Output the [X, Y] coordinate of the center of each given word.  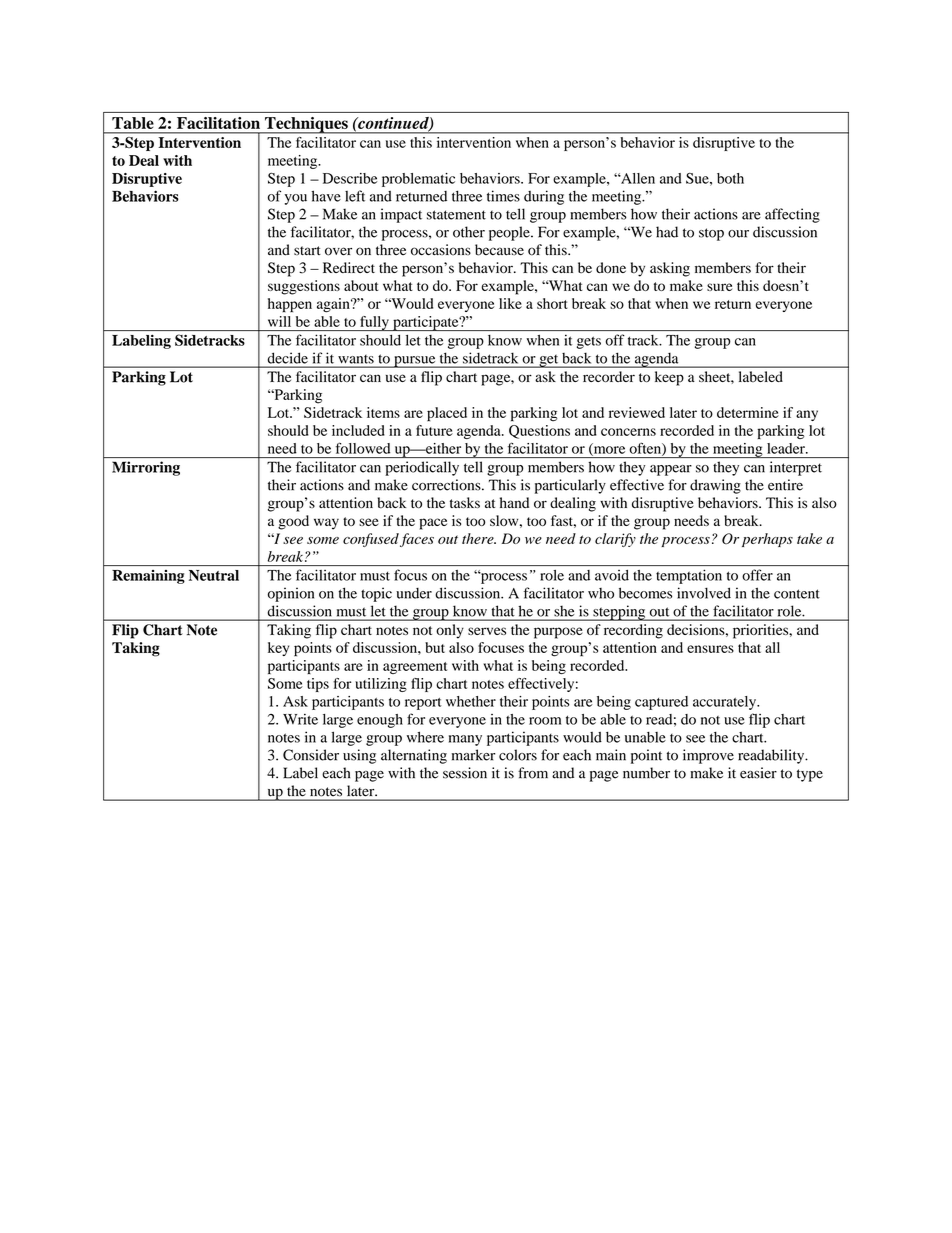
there [479, 538]
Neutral [214, 575]
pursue [415, 362]
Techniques [306, 125]
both [730, 178]
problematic [418, 180]
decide [288, 358]
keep [669, 378]
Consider [311, 755]
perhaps [767, 540]
